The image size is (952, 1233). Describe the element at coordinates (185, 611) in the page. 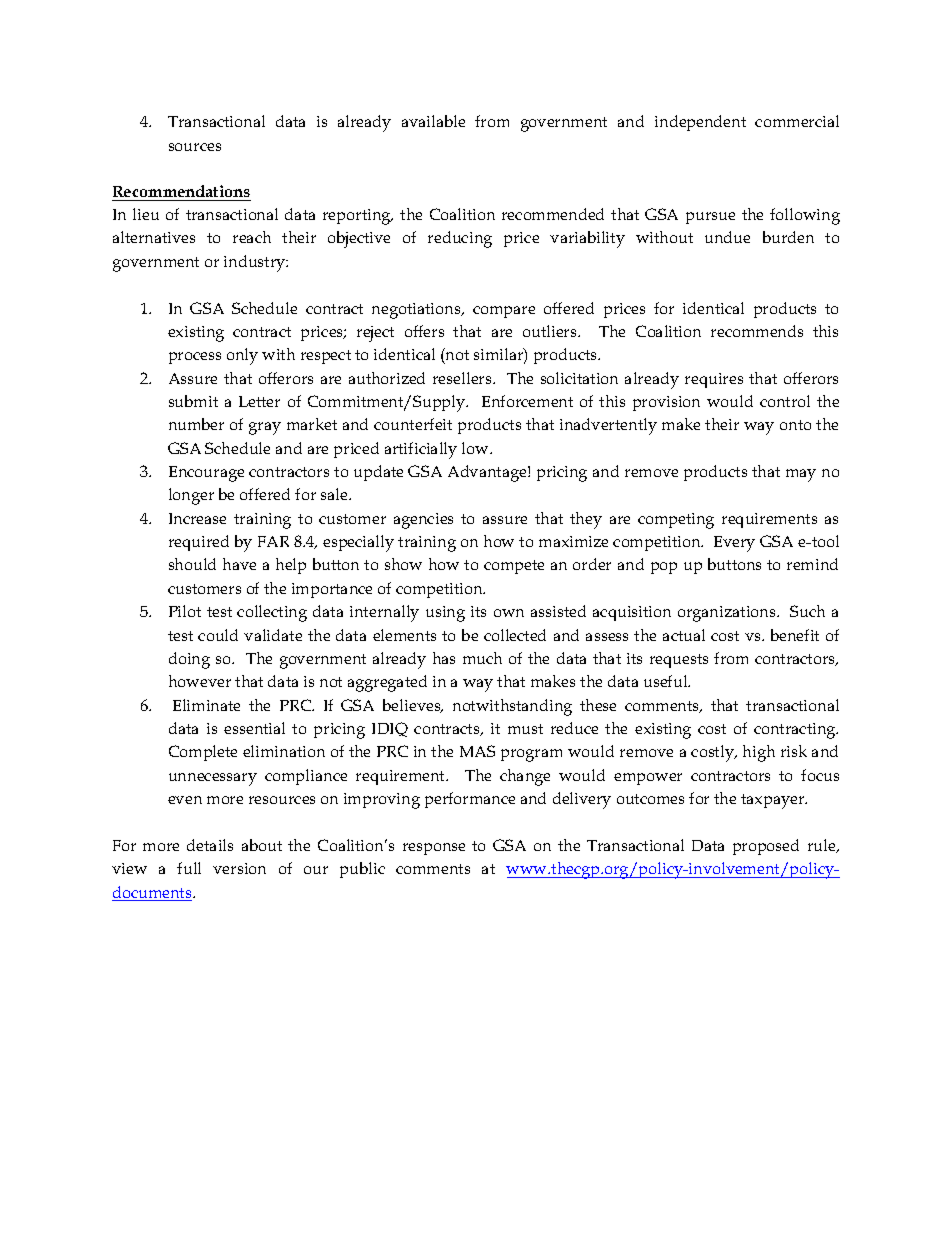

I see `Pilot` at that location.
